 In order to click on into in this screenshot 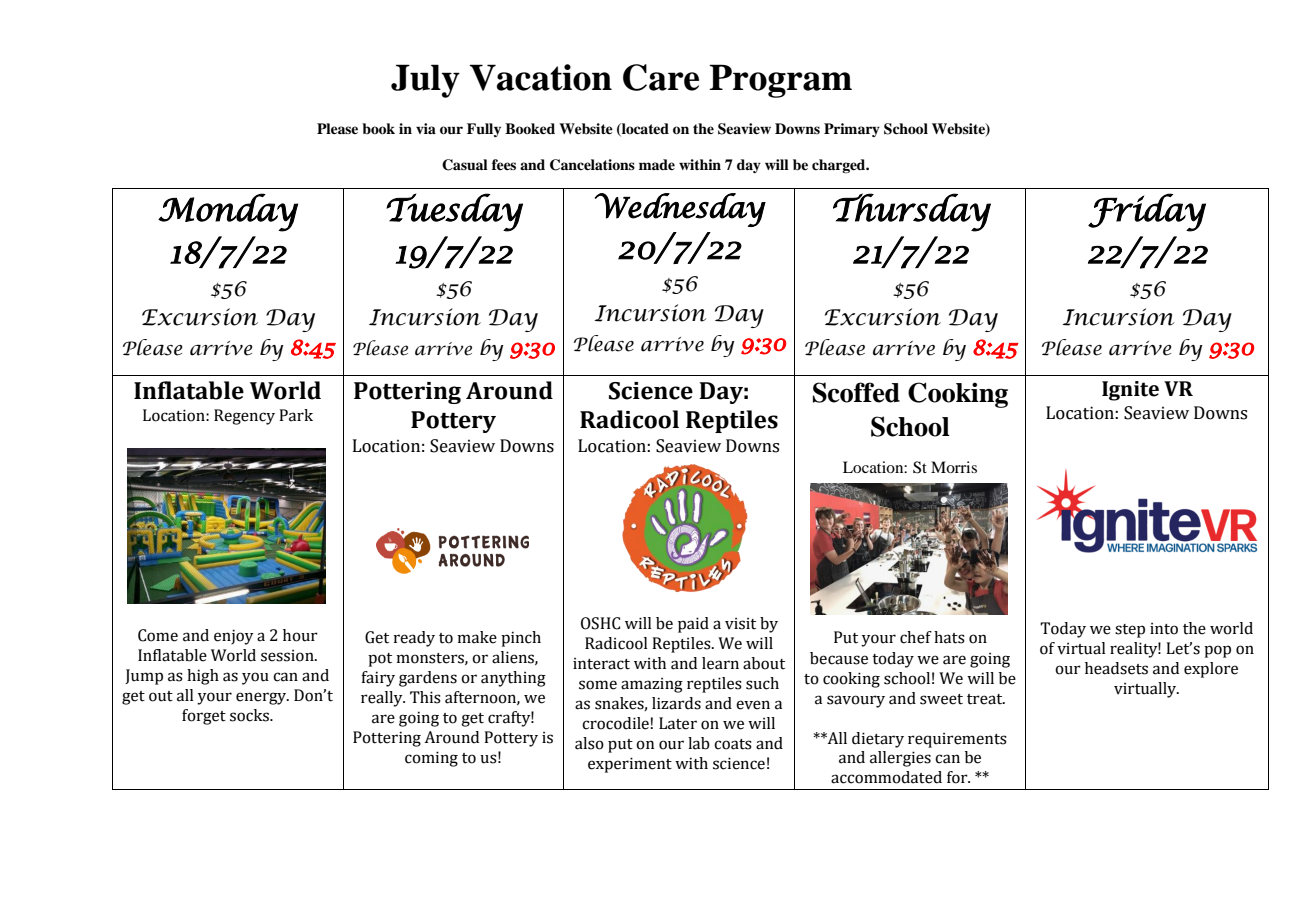, I will do `click(1164, 629)`.
